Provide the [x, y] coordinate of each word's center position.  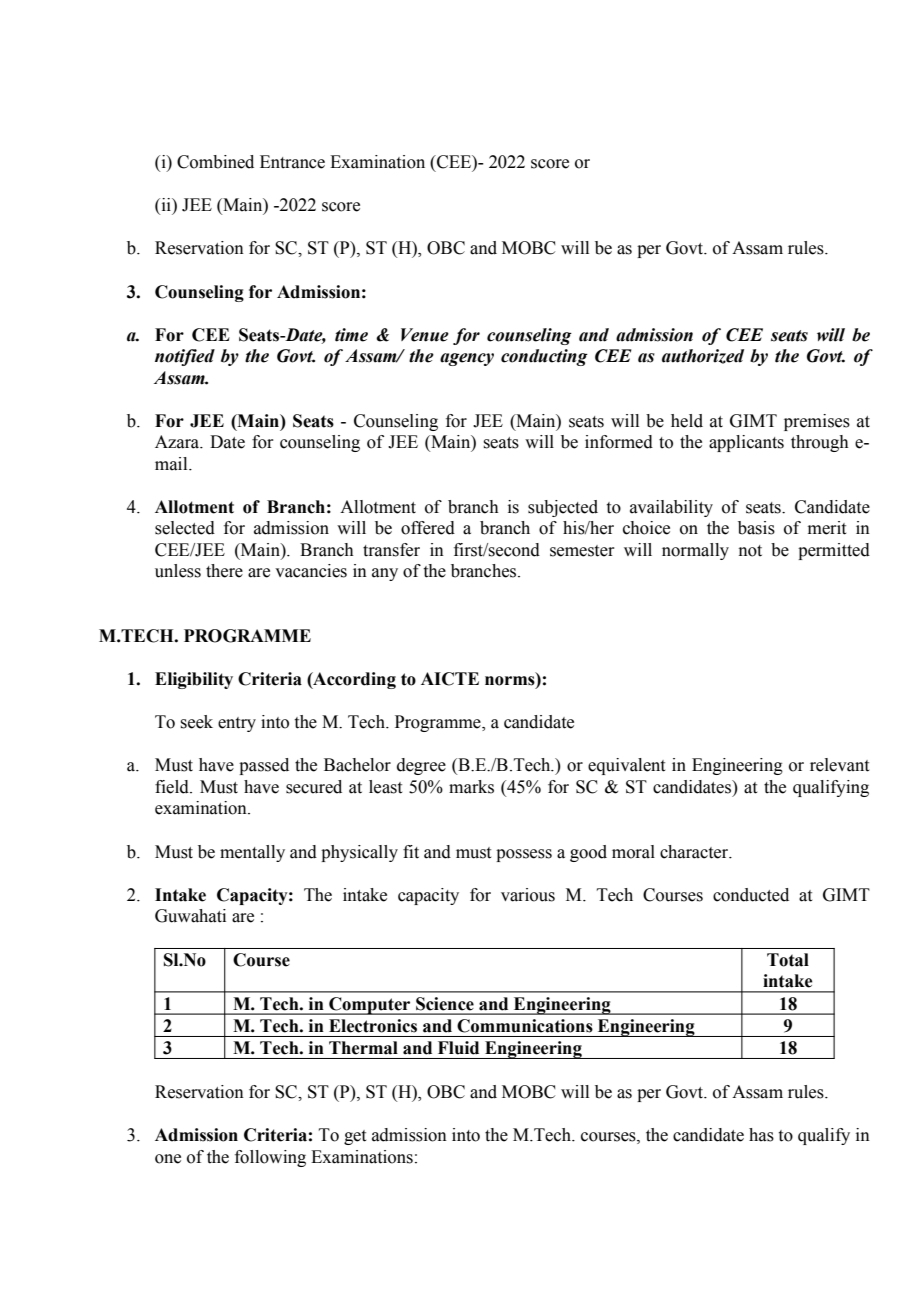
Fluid [458, 1048]
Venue [425, 335]
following [270, 1158]
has [761, 1135]
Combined [215, 162]
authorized [703, 356]
